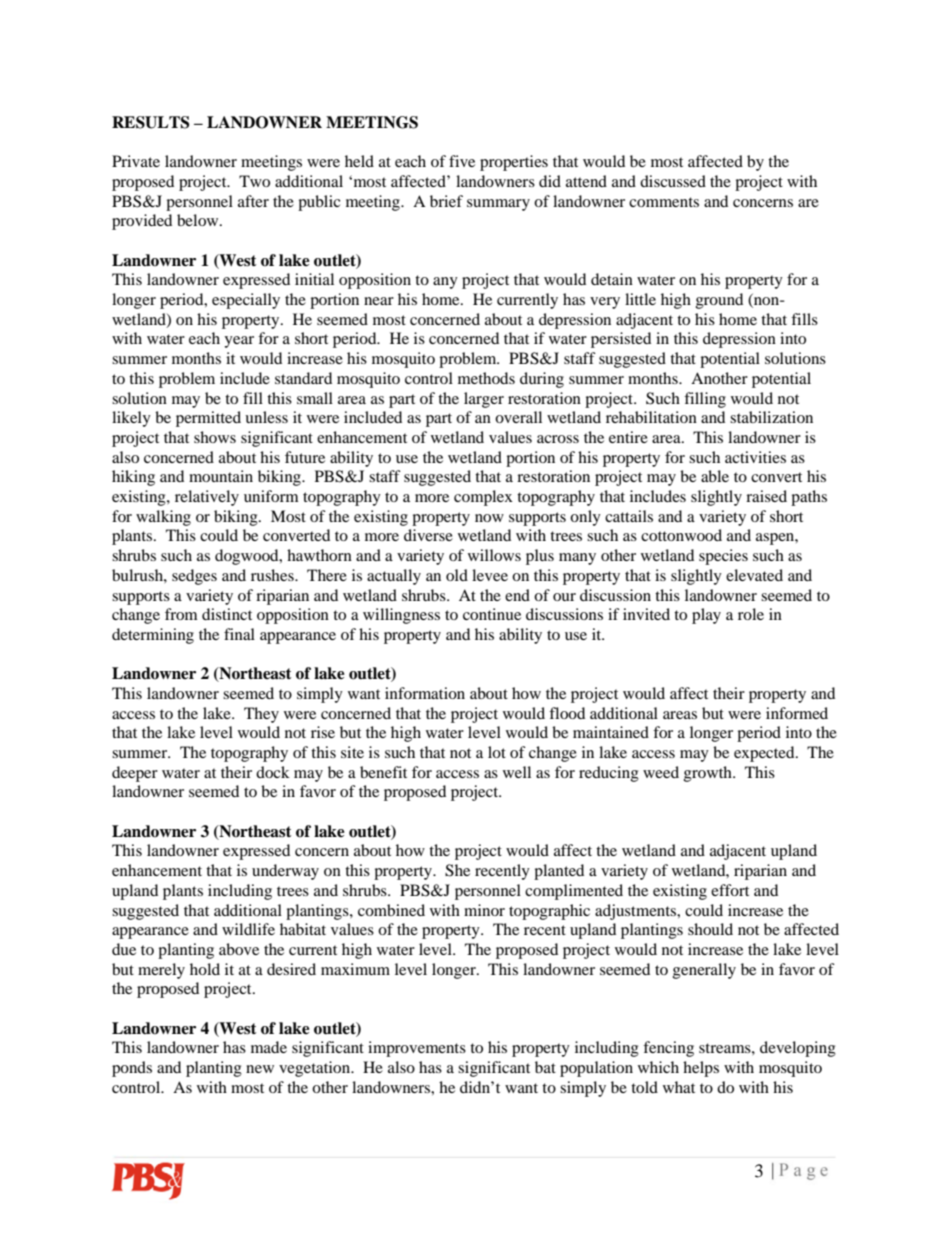 The width and height of the document is (952, 1233). I want to click on continue, so click(492, 614).
